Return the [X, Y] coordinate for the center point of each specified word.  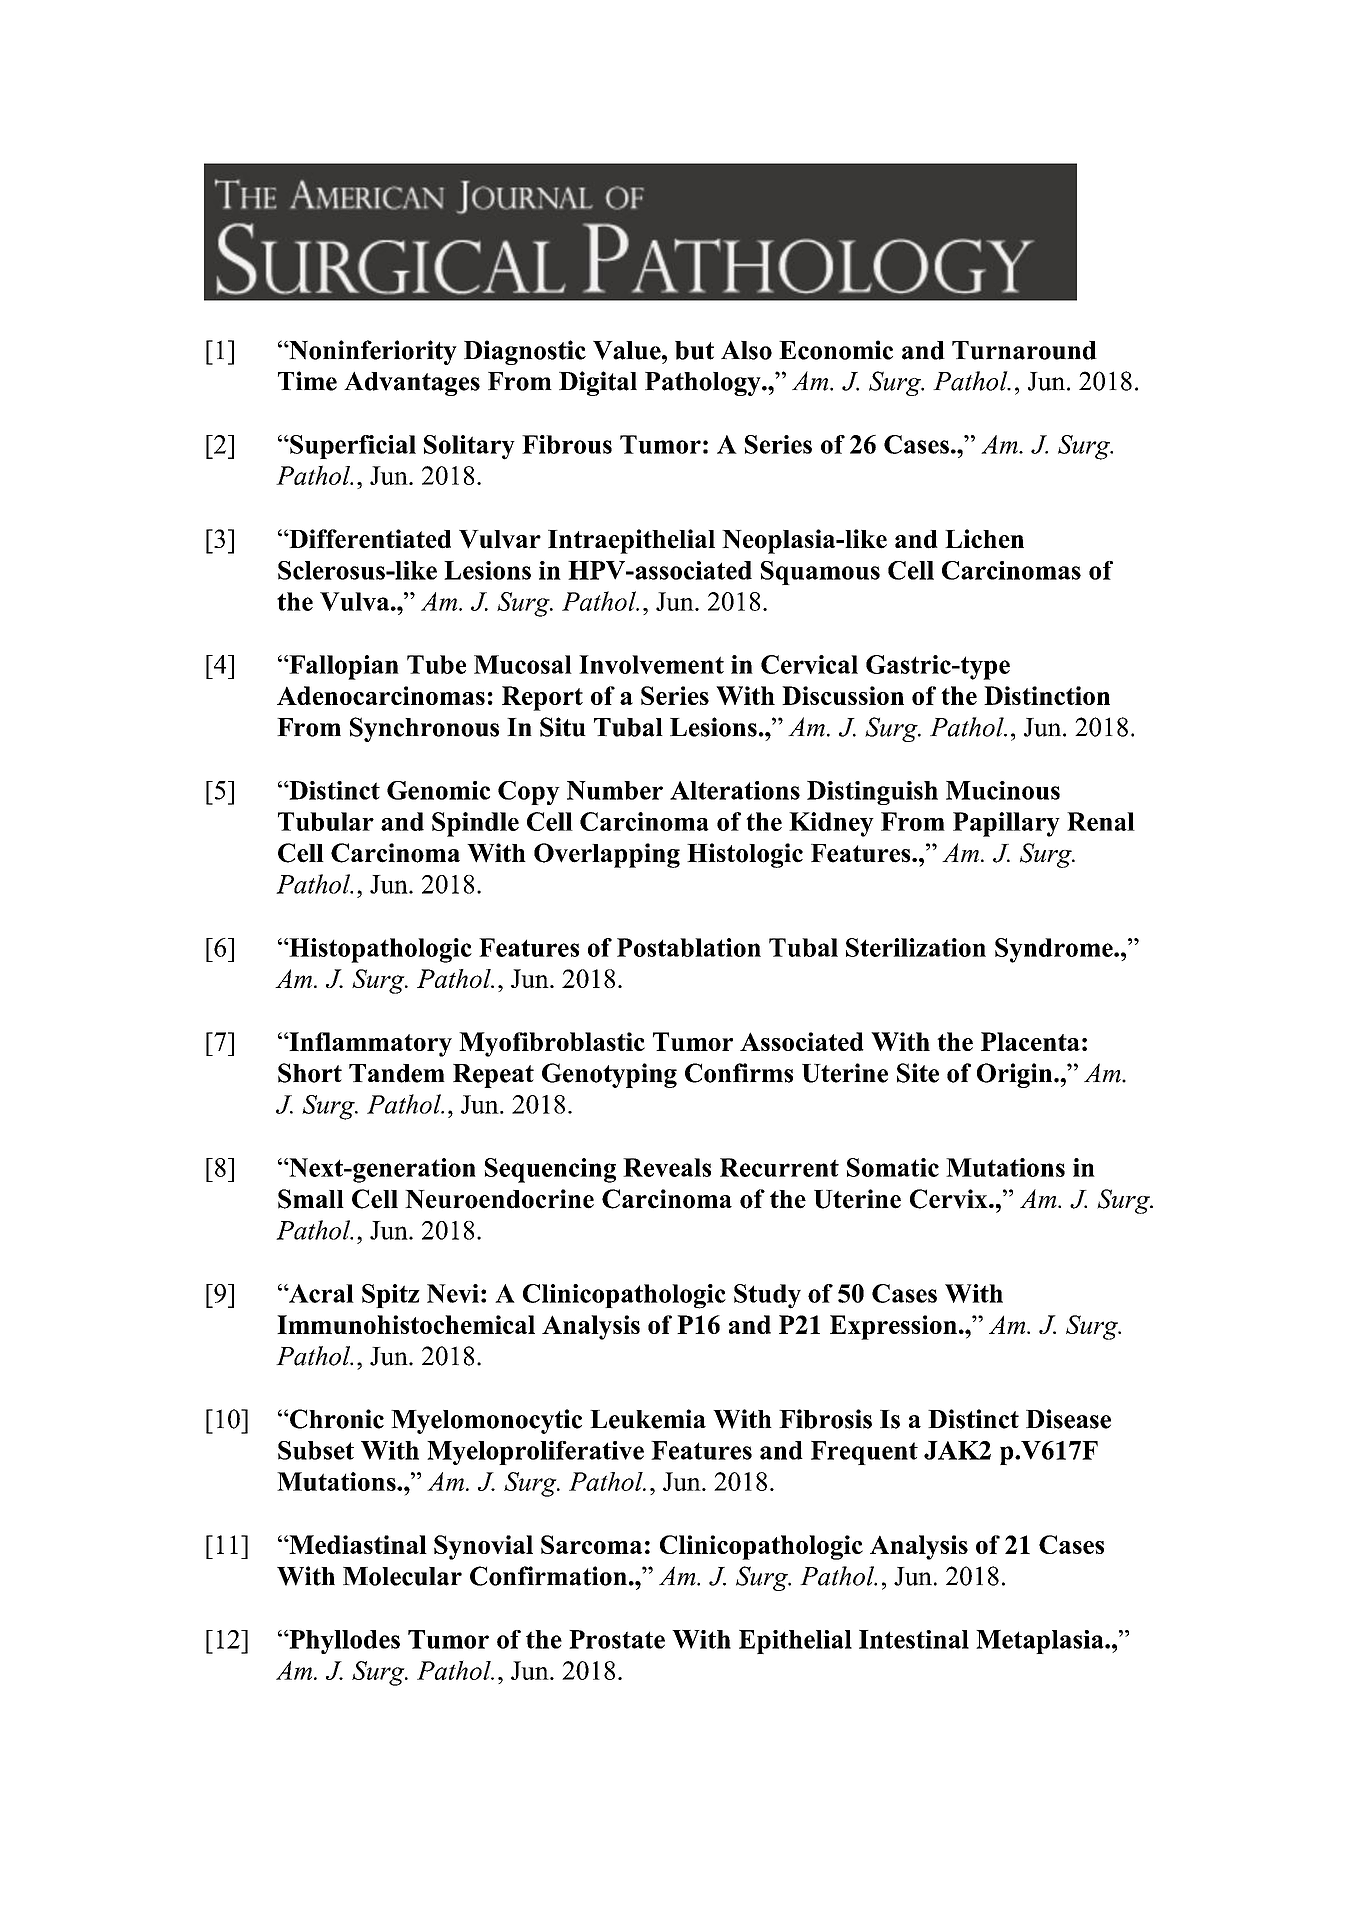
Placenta [1030, 1041]
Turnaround [1024, 350]
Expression [893, 1327]
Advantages [412, 384]
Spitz [391, 1296]
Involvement [651, 664]
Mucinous [1003, 790]
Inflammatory [369, 1044]
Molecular [402, 1576]
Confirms [739, 1073]
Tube [436, 664]
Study [767, 1296]
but [694, 350]
